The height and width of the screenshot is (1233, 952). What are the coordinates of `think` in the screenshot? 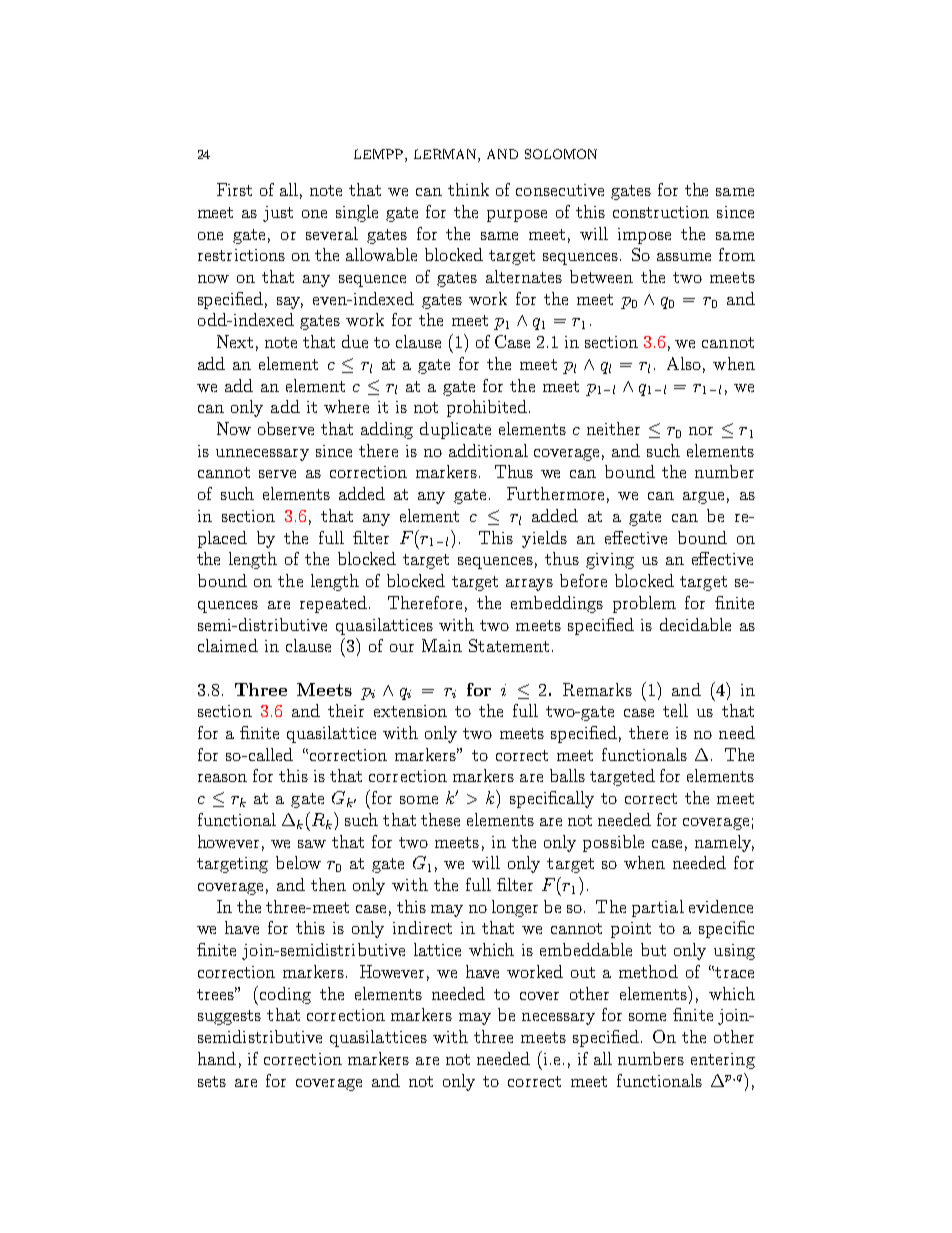 It's located at (468, 189).
